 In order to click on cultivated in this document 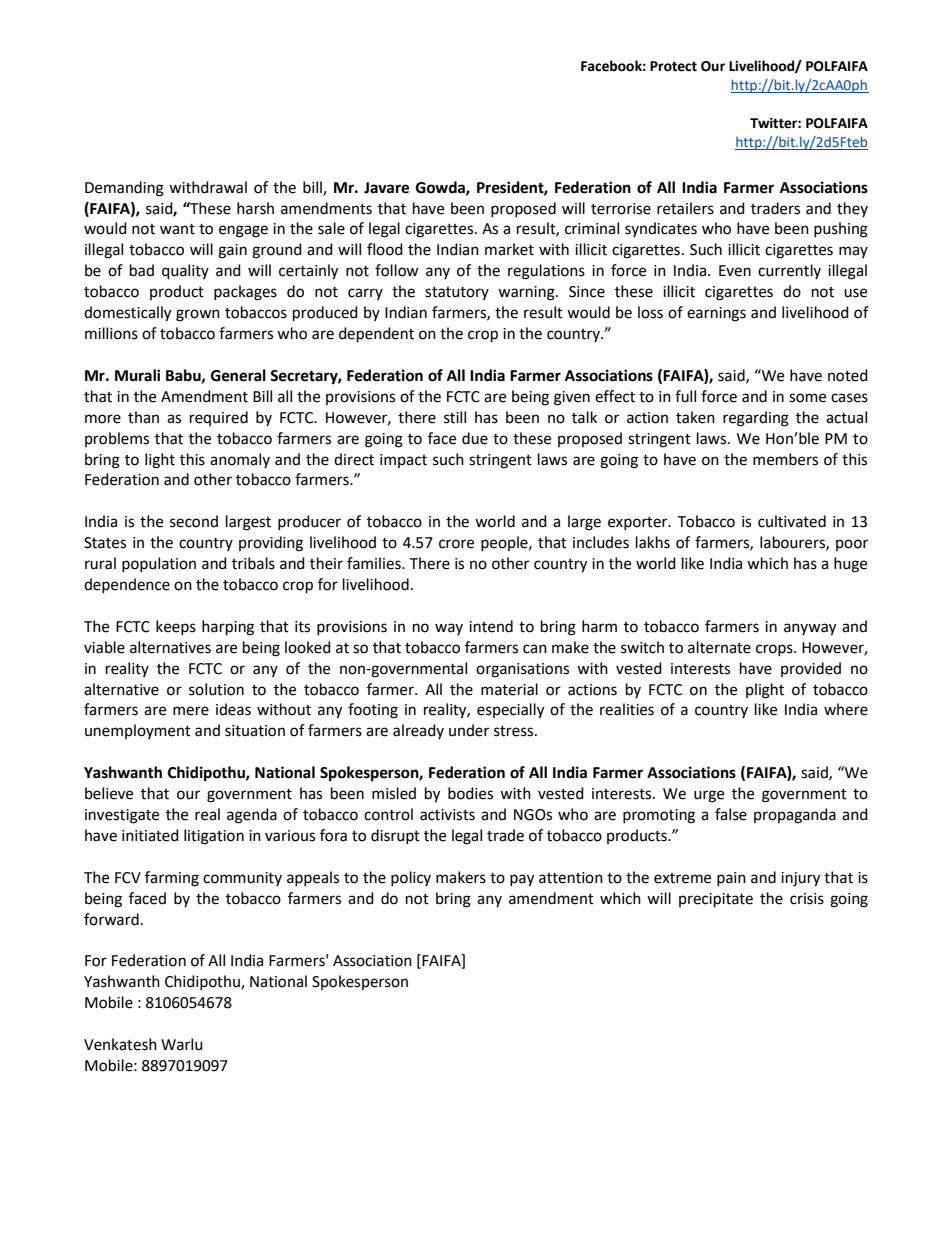, I will do `click(792, 521)`.
